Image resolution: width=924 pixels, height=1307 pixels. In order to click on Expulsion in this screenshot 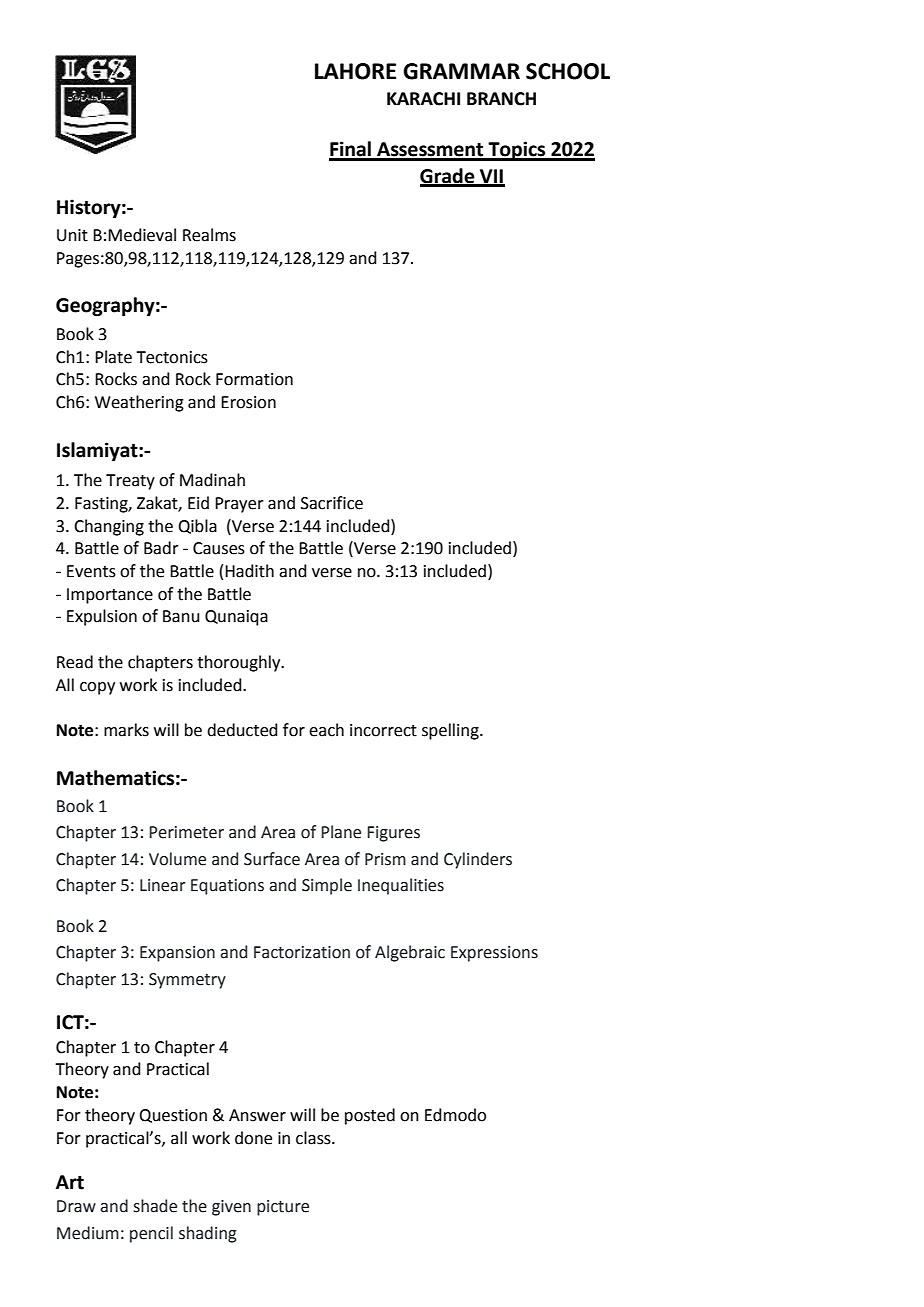, I will do `click(102, 617)`.
